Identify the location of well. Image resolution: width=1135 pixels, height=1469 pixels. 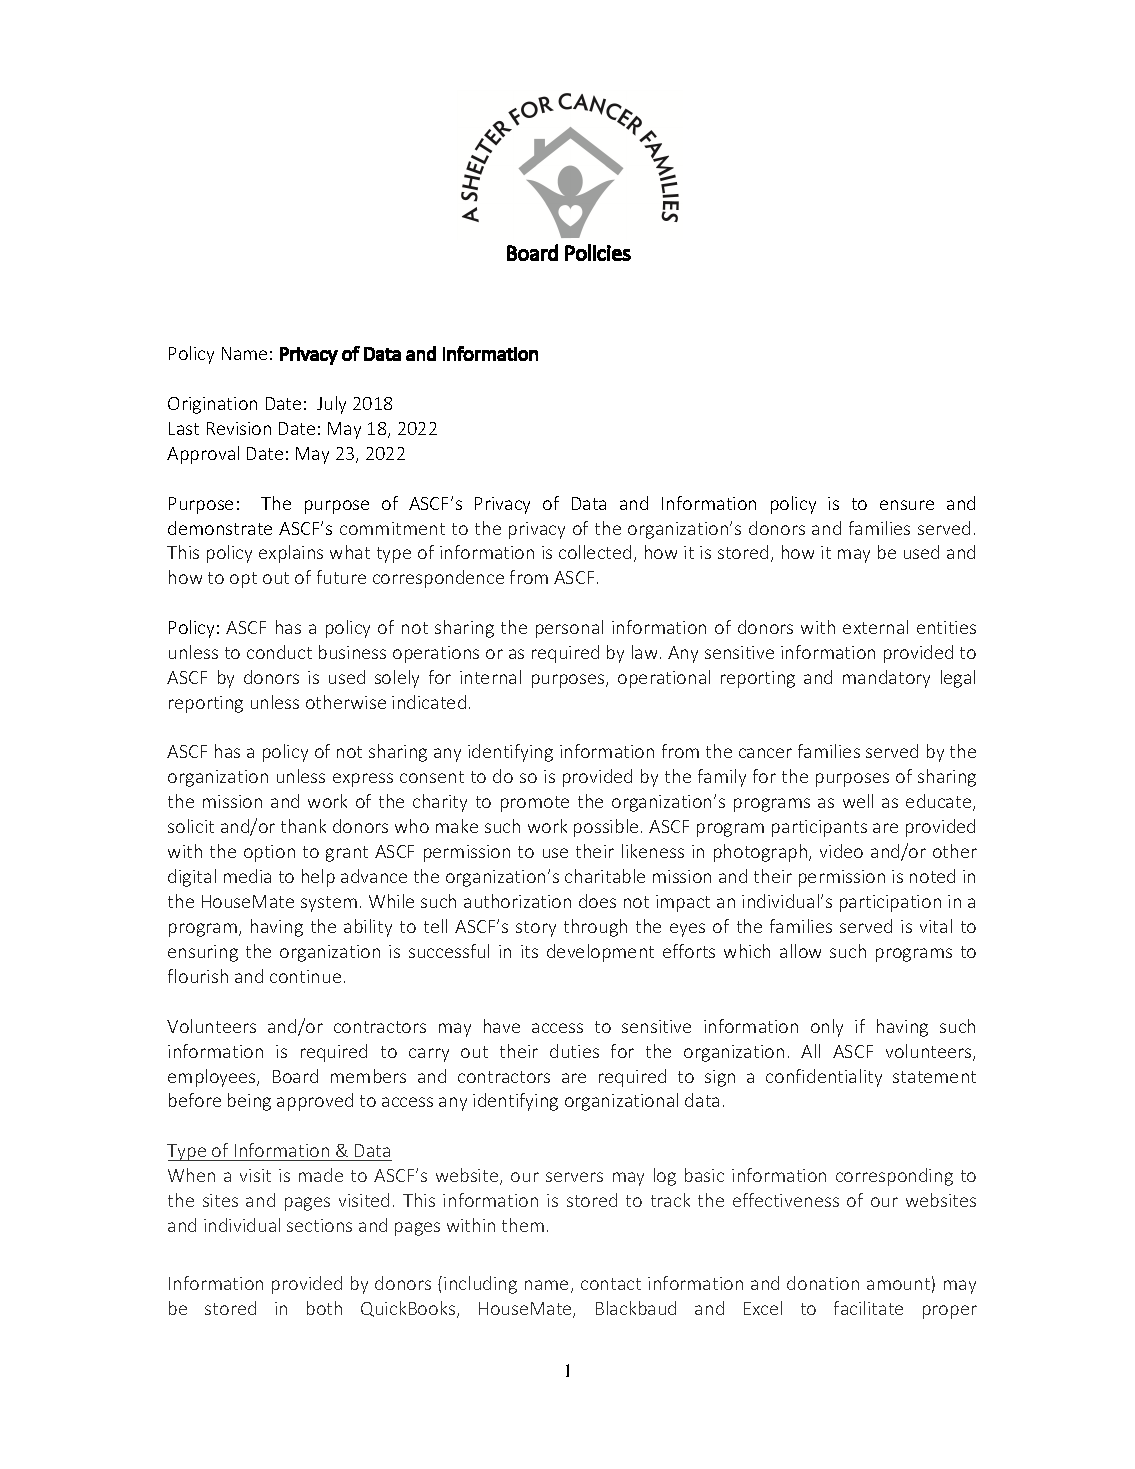
(858, 801).
